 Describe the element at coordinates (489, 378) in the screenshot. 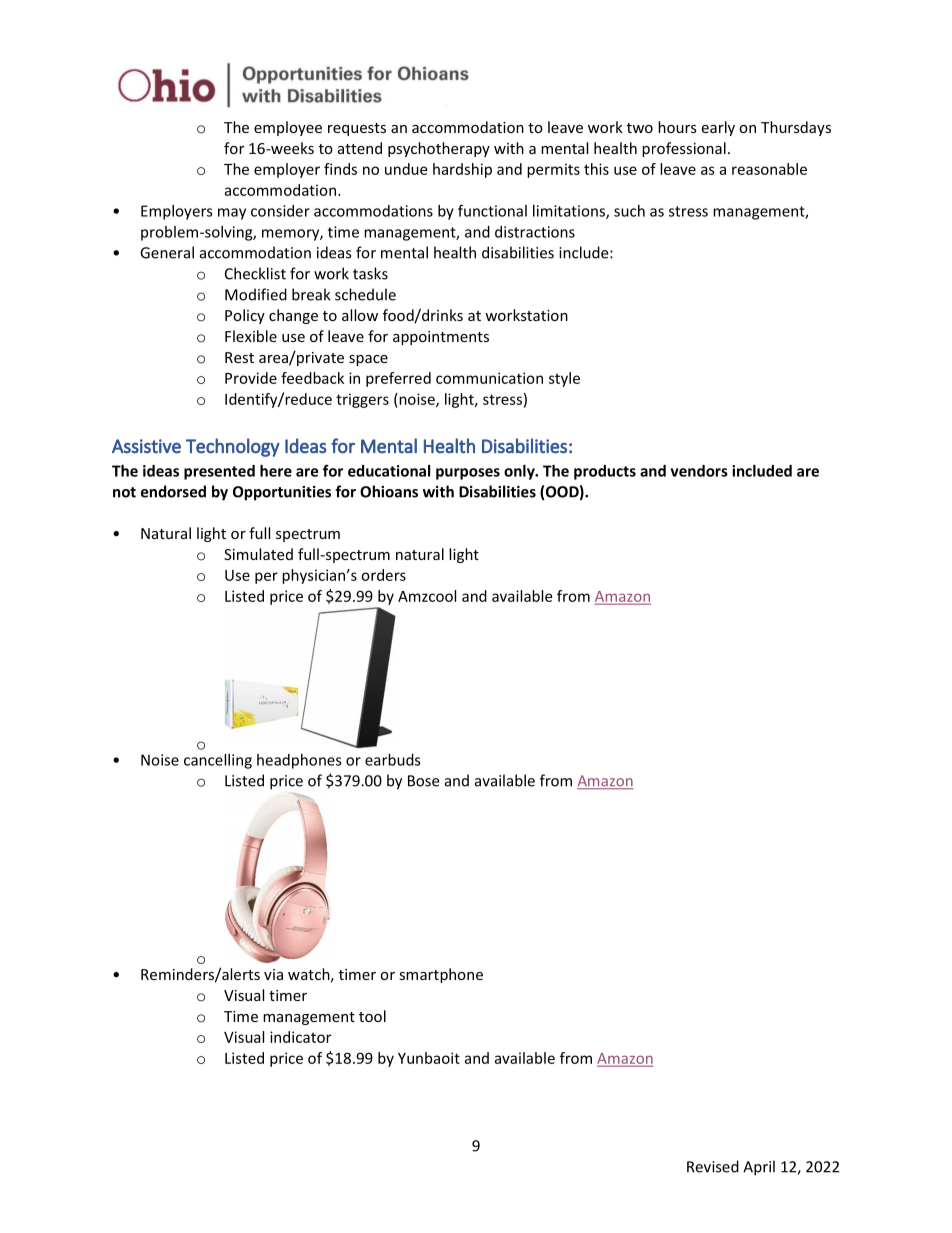

I see `communication` at that location.
